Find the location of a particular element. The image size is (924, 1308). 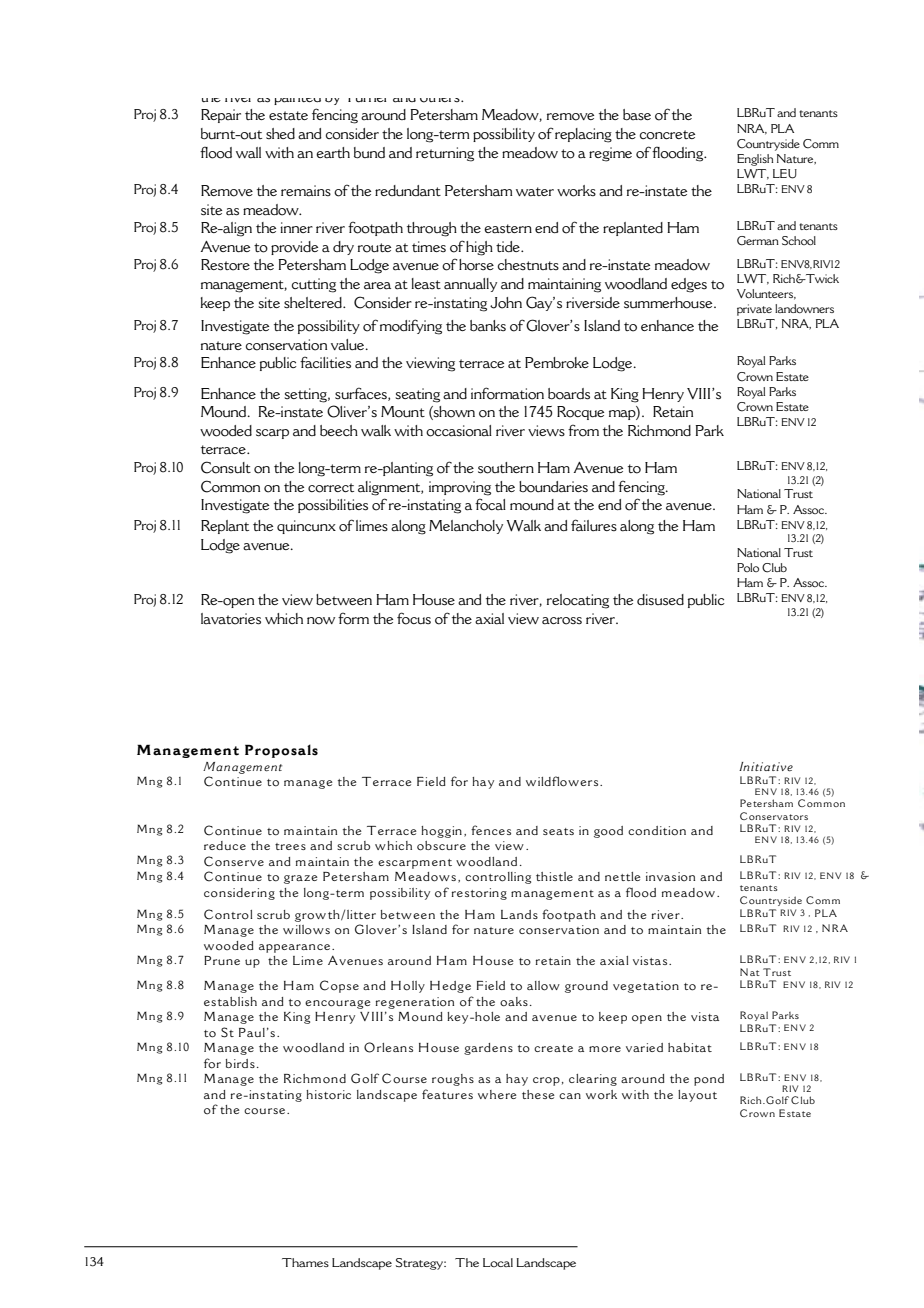

fences is located at coordinates (491, 830).
